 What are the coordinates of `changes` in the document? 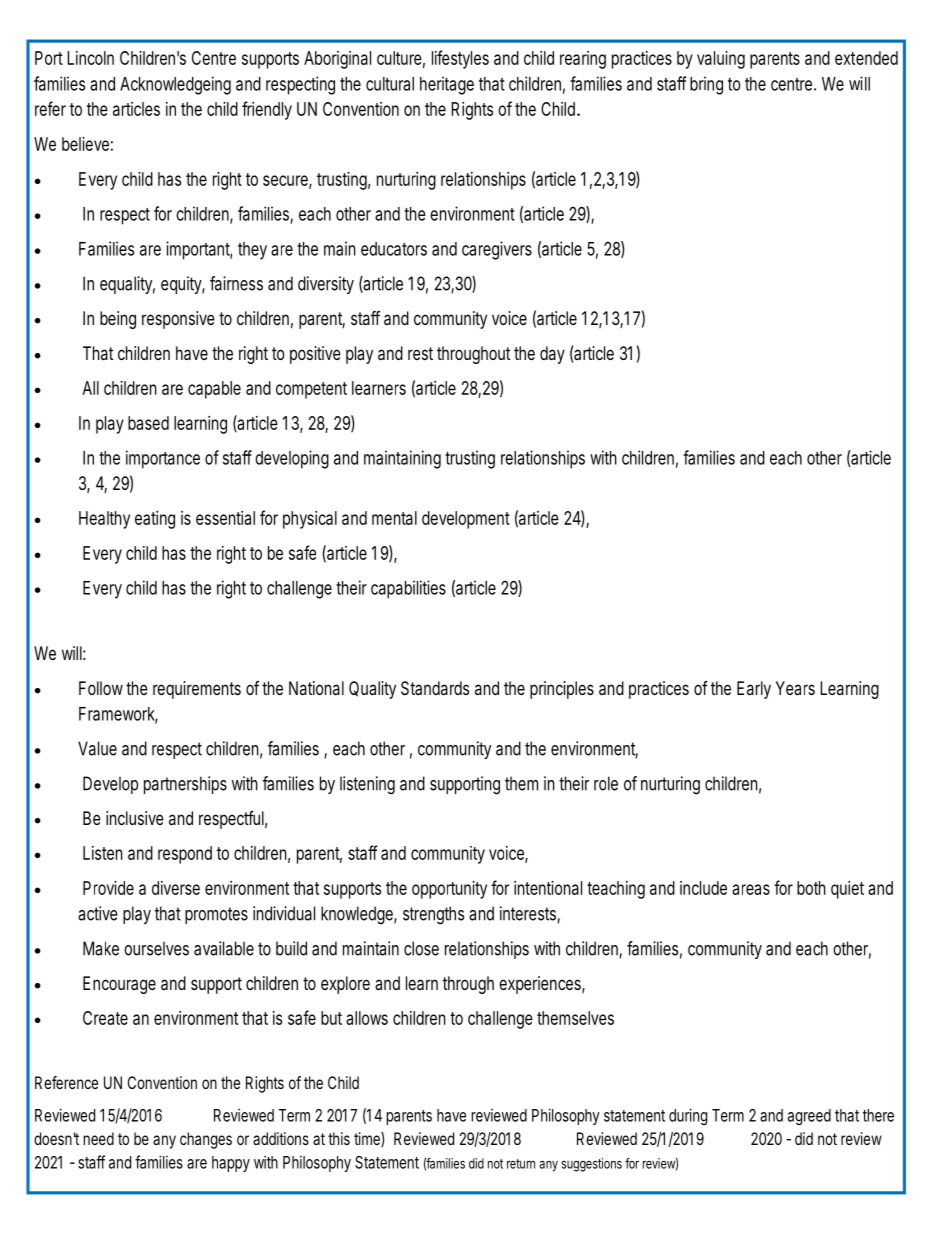 It's located at (206, 1140).
